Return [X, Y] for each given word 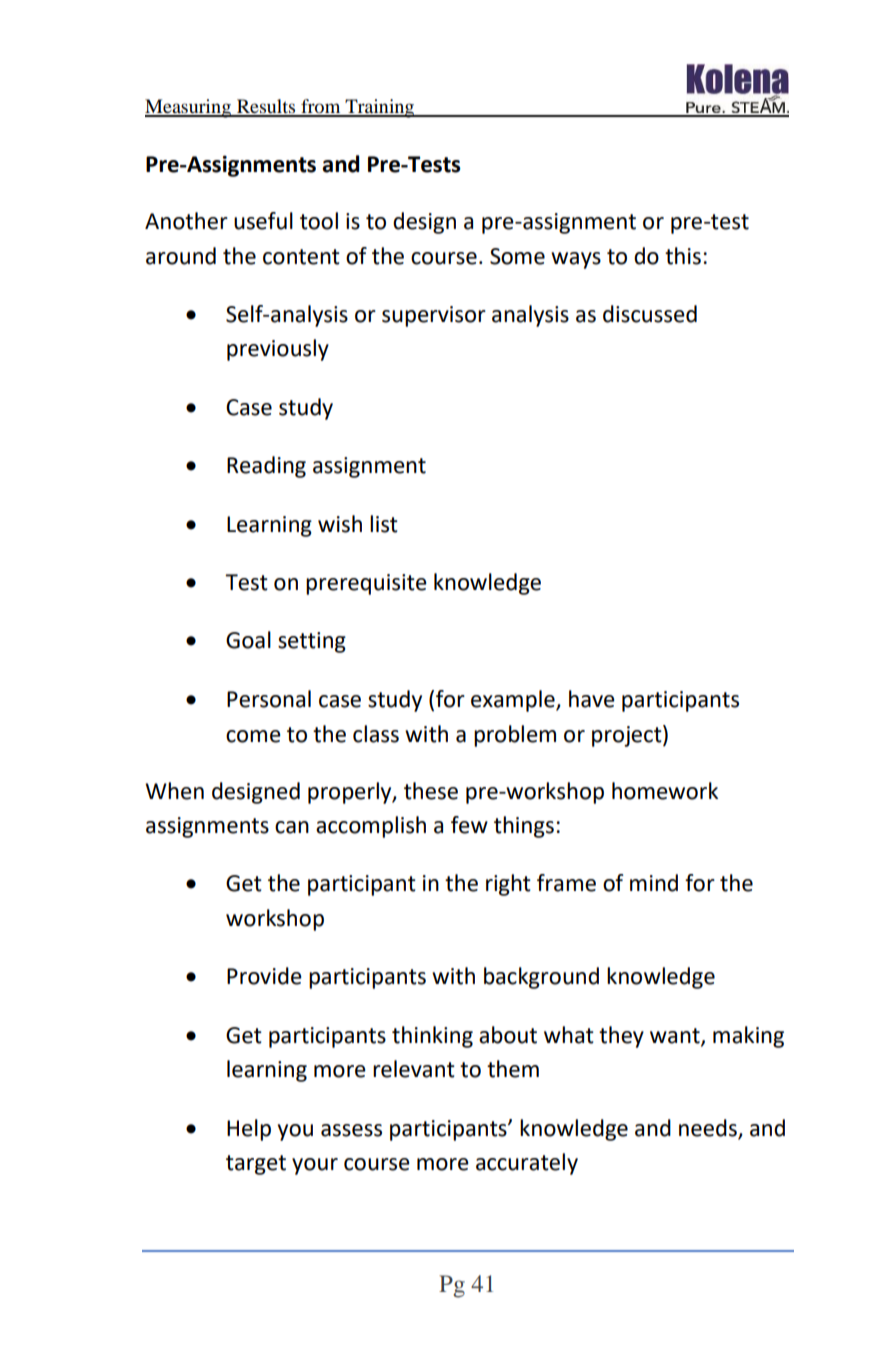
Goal [248, 640]
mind [654, 883]
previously [278, 350]
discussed [650, 314]
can [292, 827]
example [514, 701]
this [683, 256]
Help [249, 1130]
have [592, 699]
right [508, 885]
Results [266, 107]
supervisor [434, 316]
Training [380, 108]
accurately [527, 1164]
